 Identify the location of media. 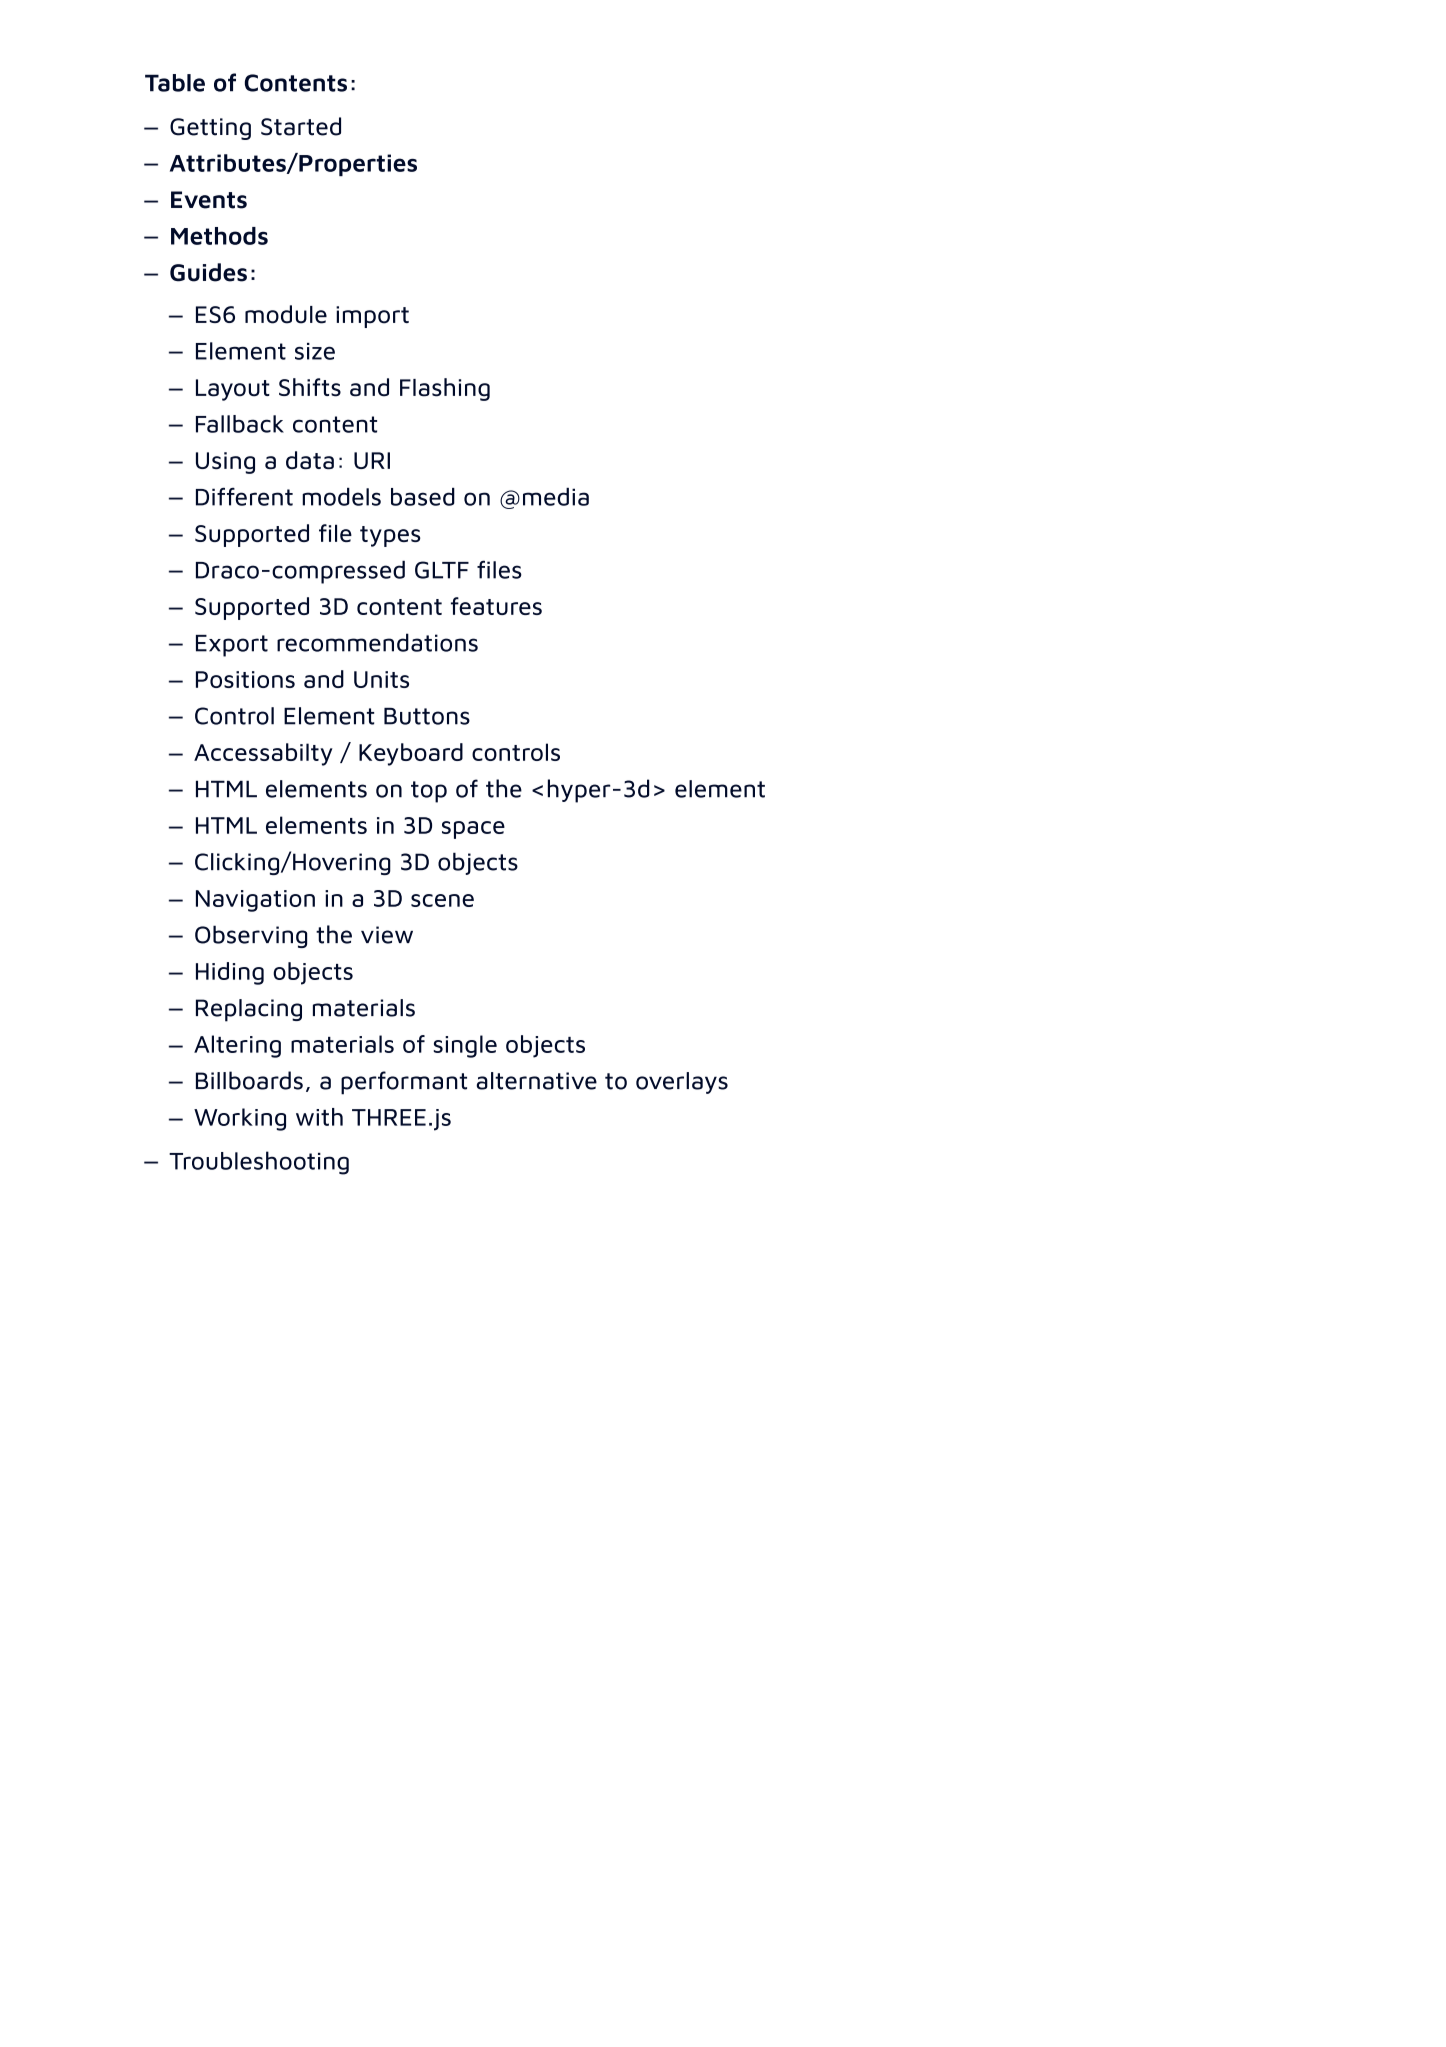
(556, 497).
